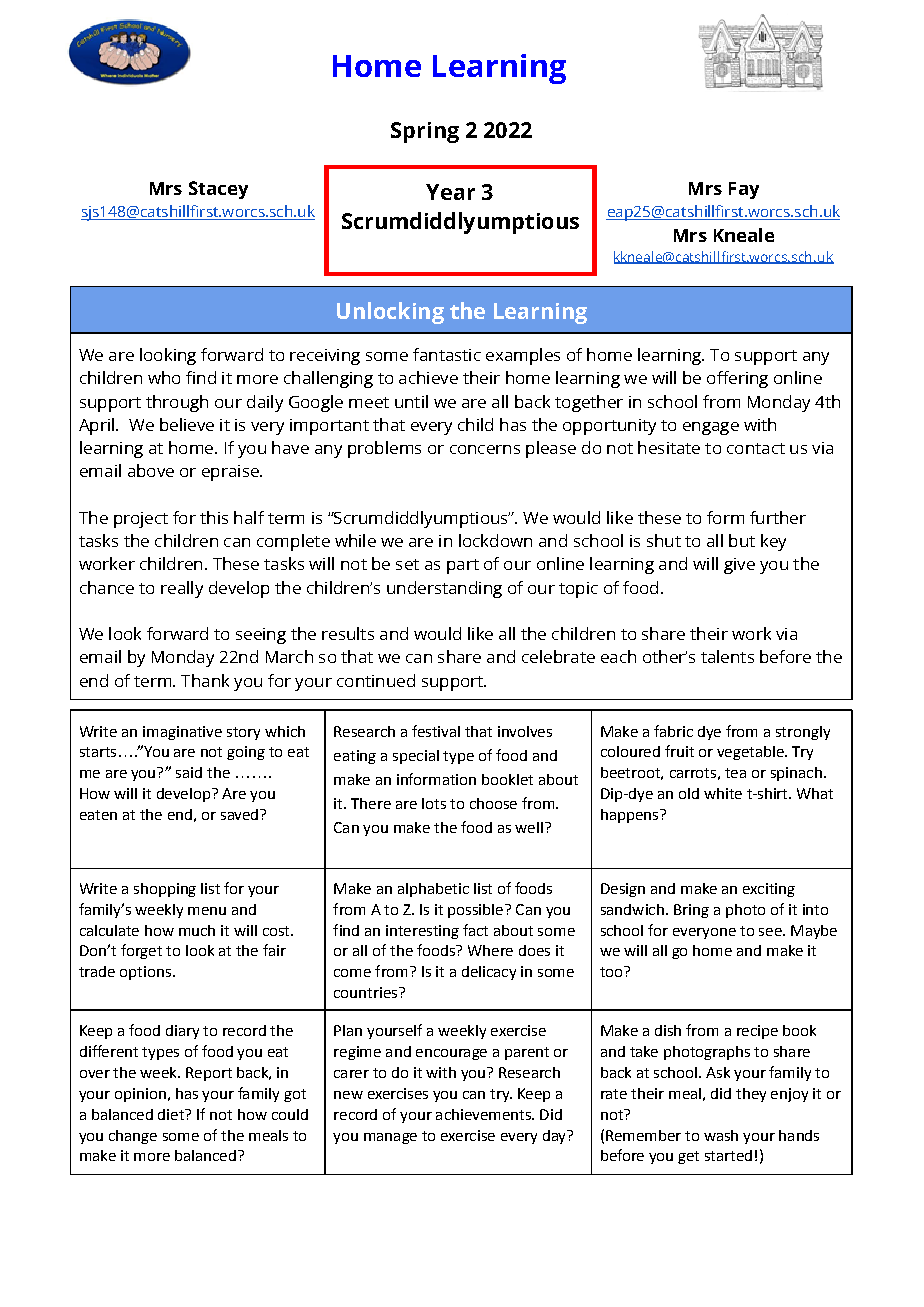 This screenshot has width=924, height=1307. What do you see at coordinates (172, 1114) in the screenshot?
I see `diet` at bounding box center [172, 1114].
